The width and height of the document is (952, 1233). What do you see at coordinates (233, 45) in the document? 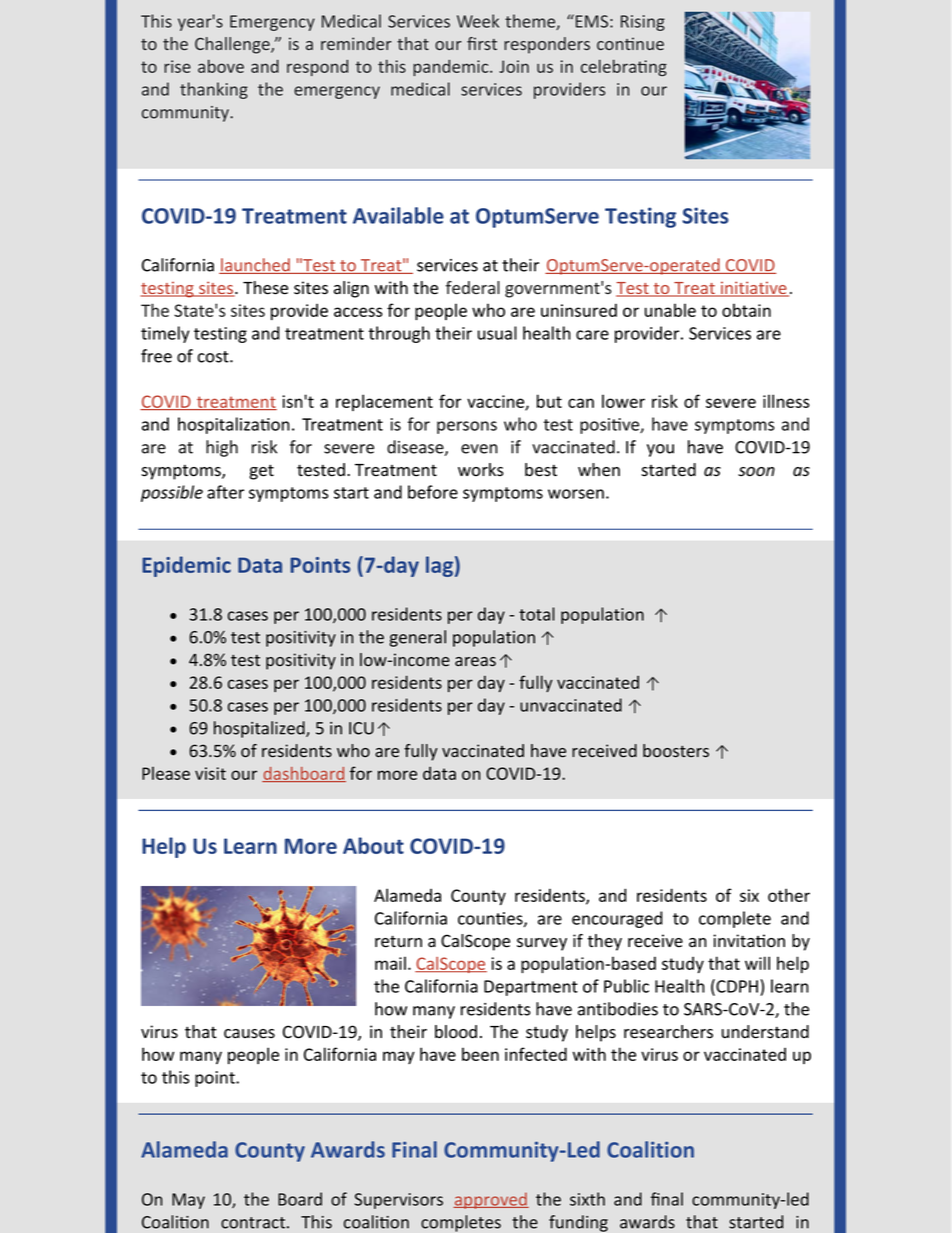
I see `Challenge` at bounding box center [233, 45].
